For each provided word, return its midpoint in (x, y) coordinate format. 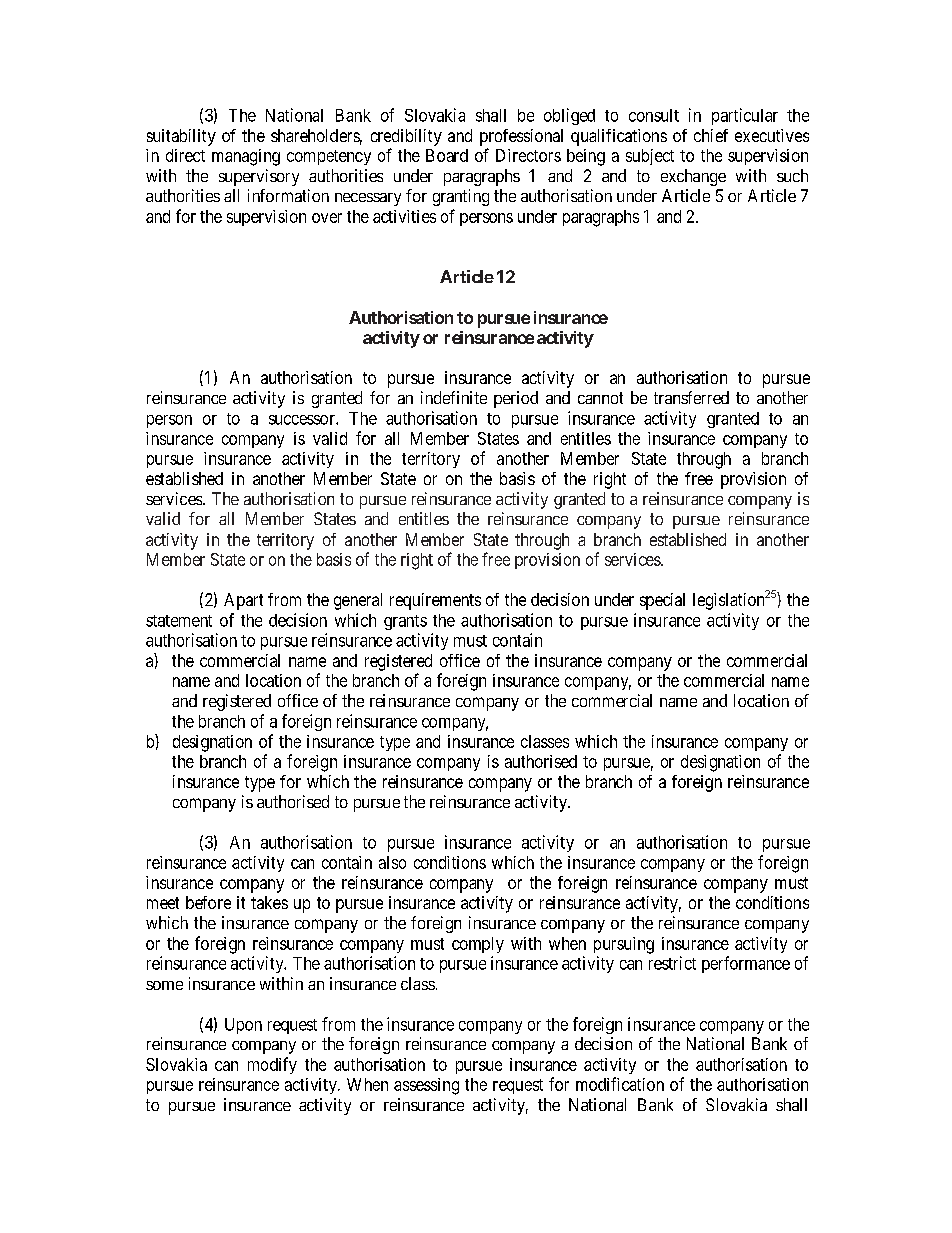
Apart (243, 601)
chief (711, 135)
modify (272, 1065)
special (662, 601)
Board (447, 155)
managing (246, 157)
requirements (435, 601)
